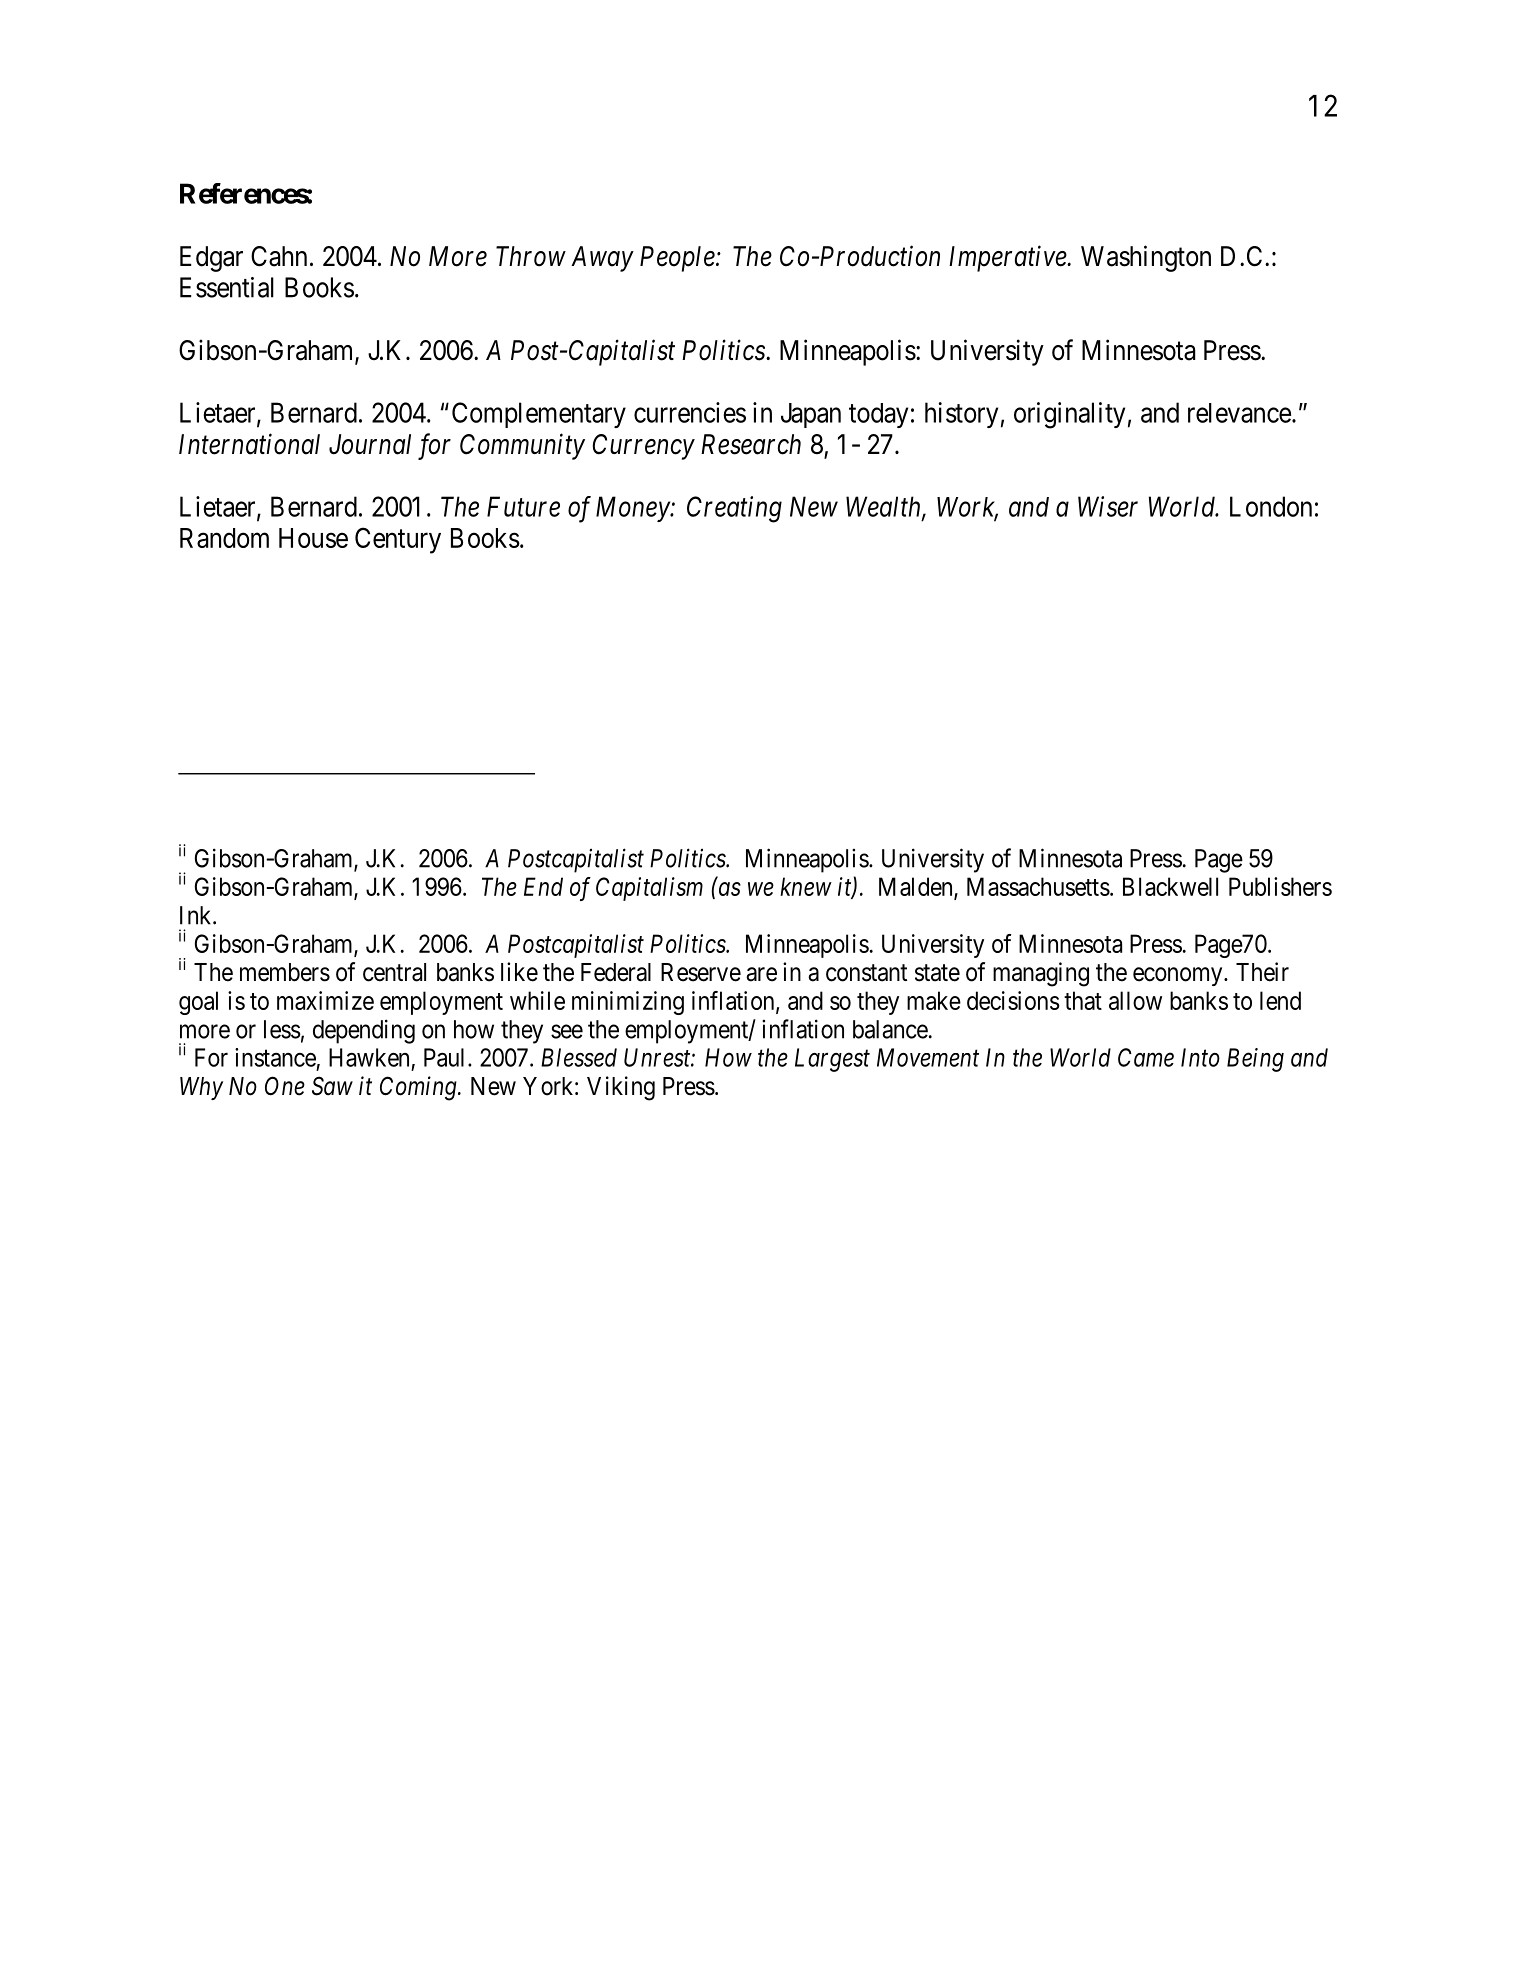  Describe the element at coordinates (369, 1057) in the screenshot. I see `Hawken` at that location.
